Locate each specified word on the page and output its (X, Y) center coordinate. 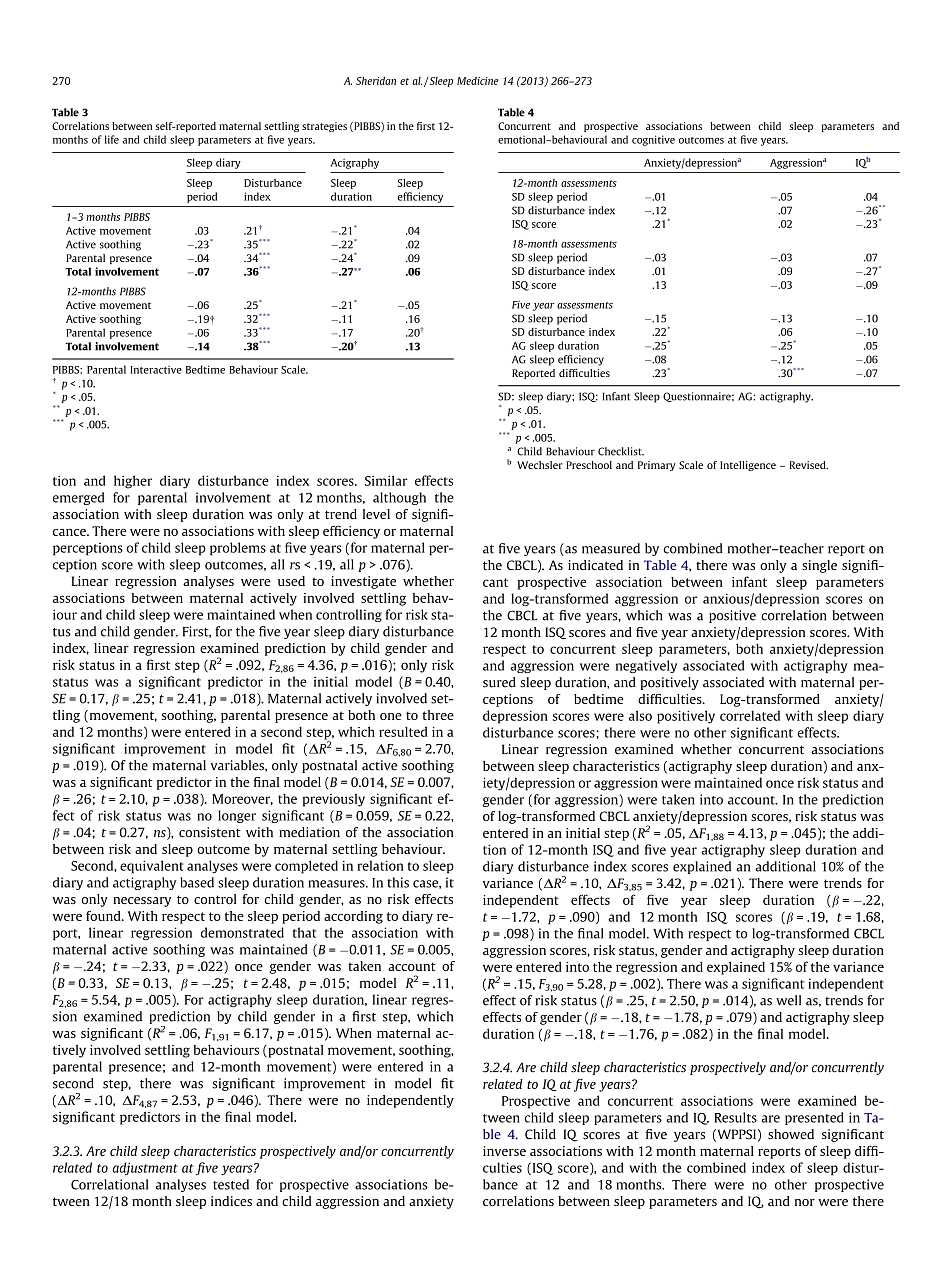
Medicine (478, 81)
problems (238, 549)
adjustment (145, 1169)
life (112, 139)
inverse (504, 1151)
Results (735, 1117)
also (640, 715)
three (438, 715)
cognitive (653, 140)
